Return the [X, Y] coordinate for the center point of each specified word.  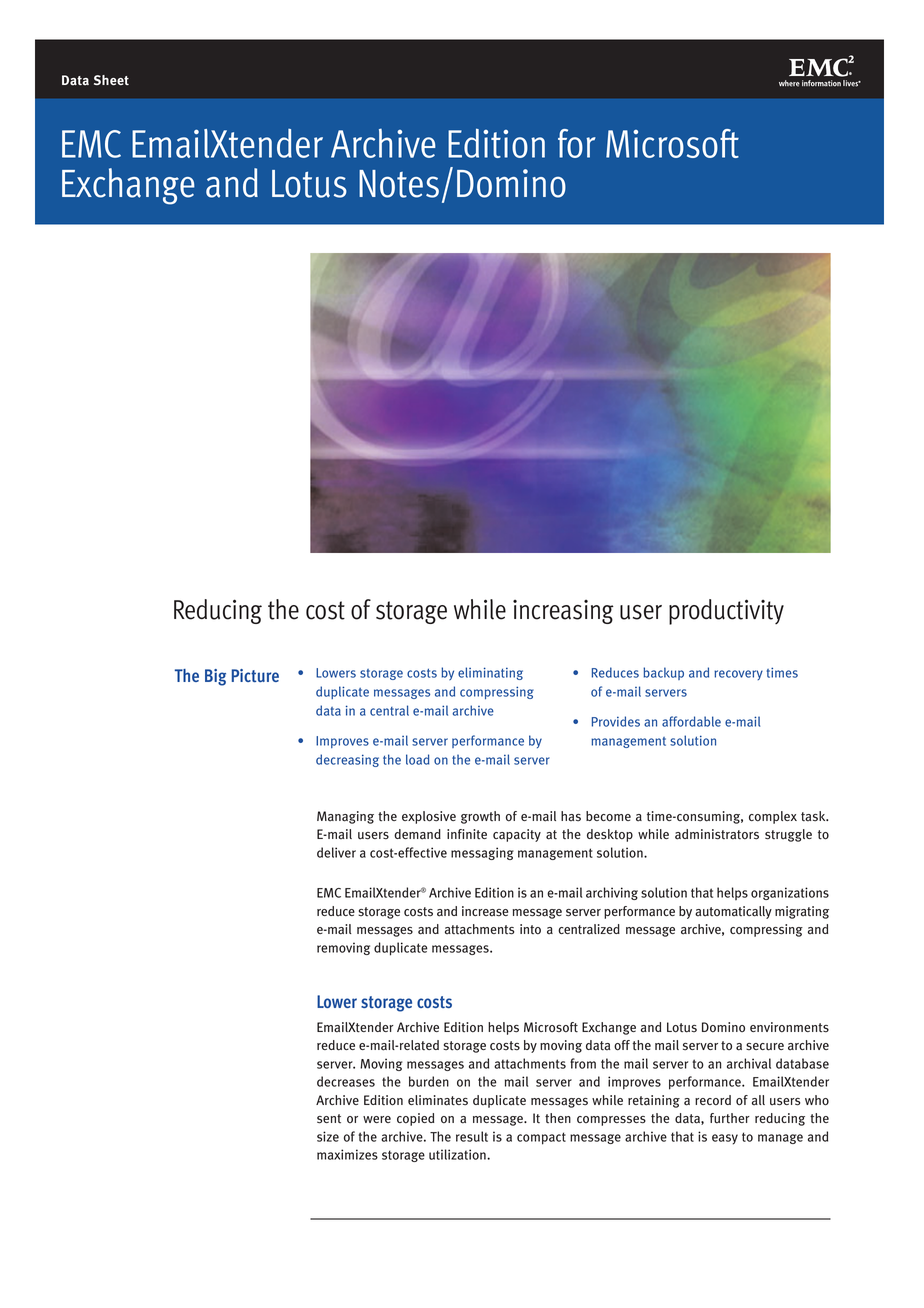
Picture [255, 675]
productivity [726, 612]
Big [215, 677]
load [417, 759]
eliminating [490, 673]
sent [329, 1119]
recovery [738, 675]
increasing [563, 612]
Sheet [111, 80]
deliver [336, 852]
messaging [482, 853]
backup [663, 673]
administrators [717, 834]
